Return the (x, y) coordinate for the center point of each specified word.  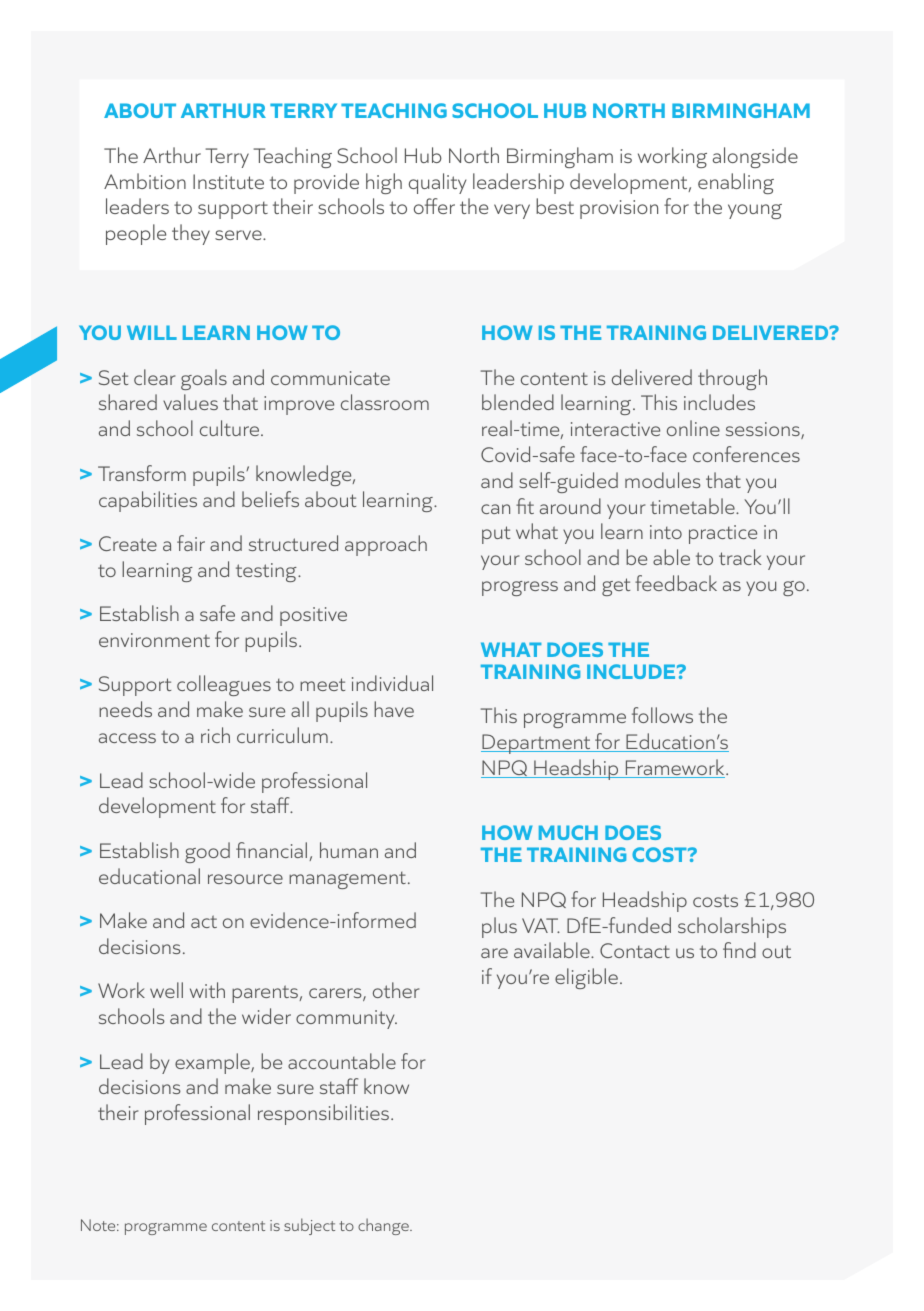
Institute (228, 181)
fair (191, 543)
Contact (635, 950)
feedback (676, 583)
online (693, 428)
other (396, 990)
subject (309, 1226)
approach (386, 545)
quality (437, 183)
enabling (736, 183)
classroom (385, 402)
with (207, 990)
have (394, 709)
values (190, 402)
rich (215, 735)
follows (662, 715)
